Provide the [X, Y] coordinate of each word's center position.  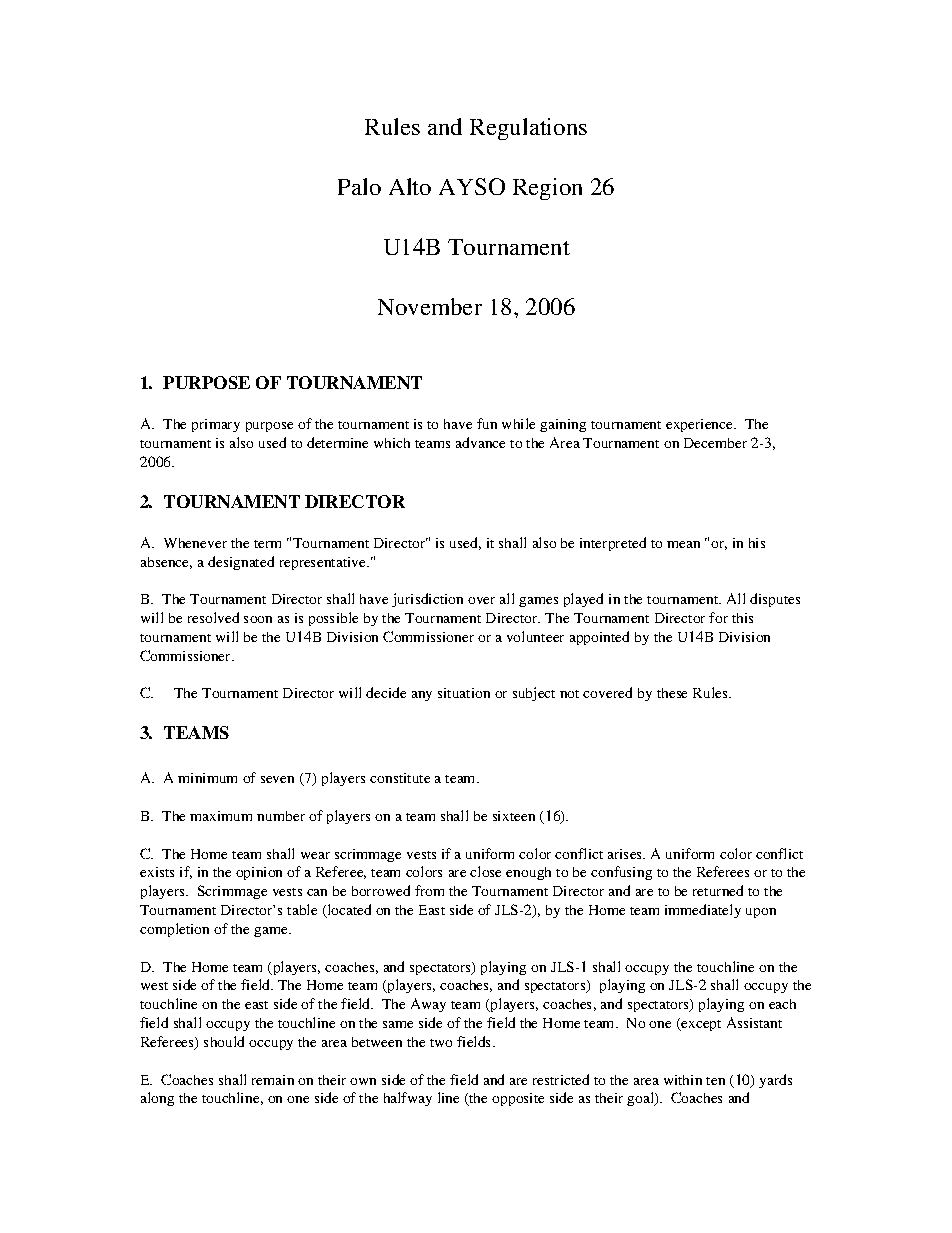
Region [547, 189]
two [441, 1043]
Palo [359, 186]
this [742, 618]
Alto [410, 186]
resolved [213, 617]
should [224, 1041]
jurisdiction [427, 600]
